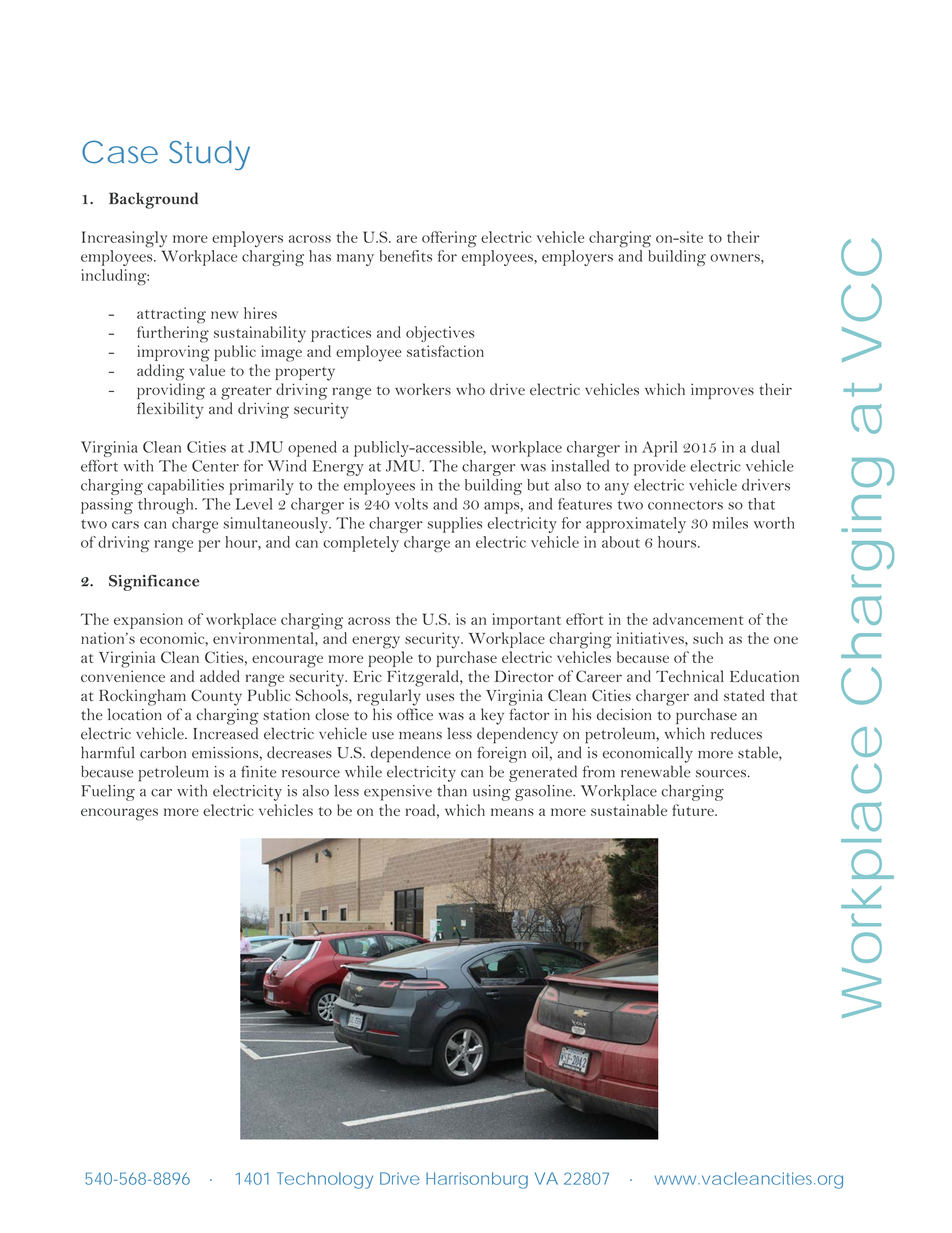 The image size is (952, 1233). What do you see at coordinates (694, 810) in the image?
I see `future` at bounding box center [694, 810].
